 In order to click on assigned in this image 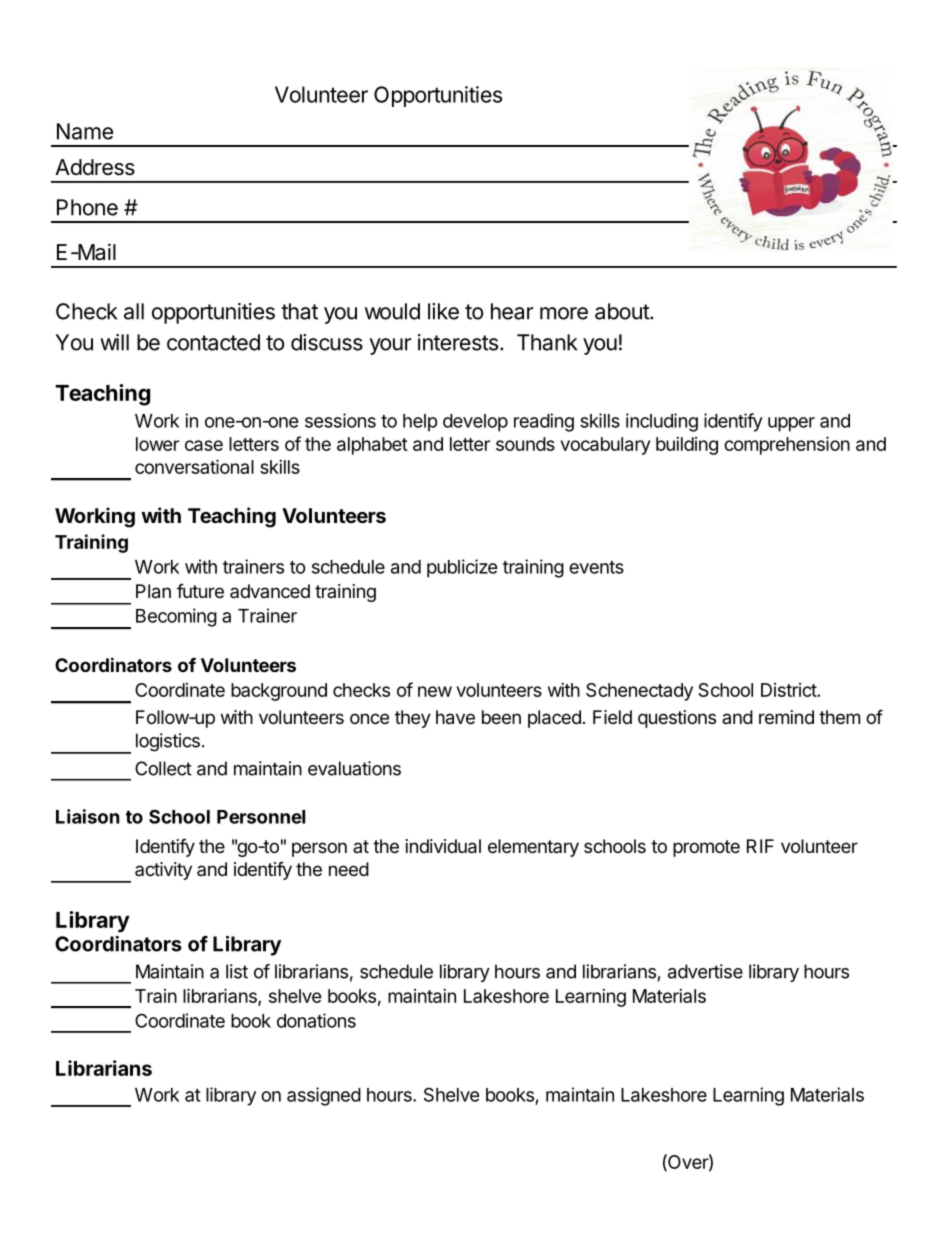, I will do `click(324, 1096)`.
